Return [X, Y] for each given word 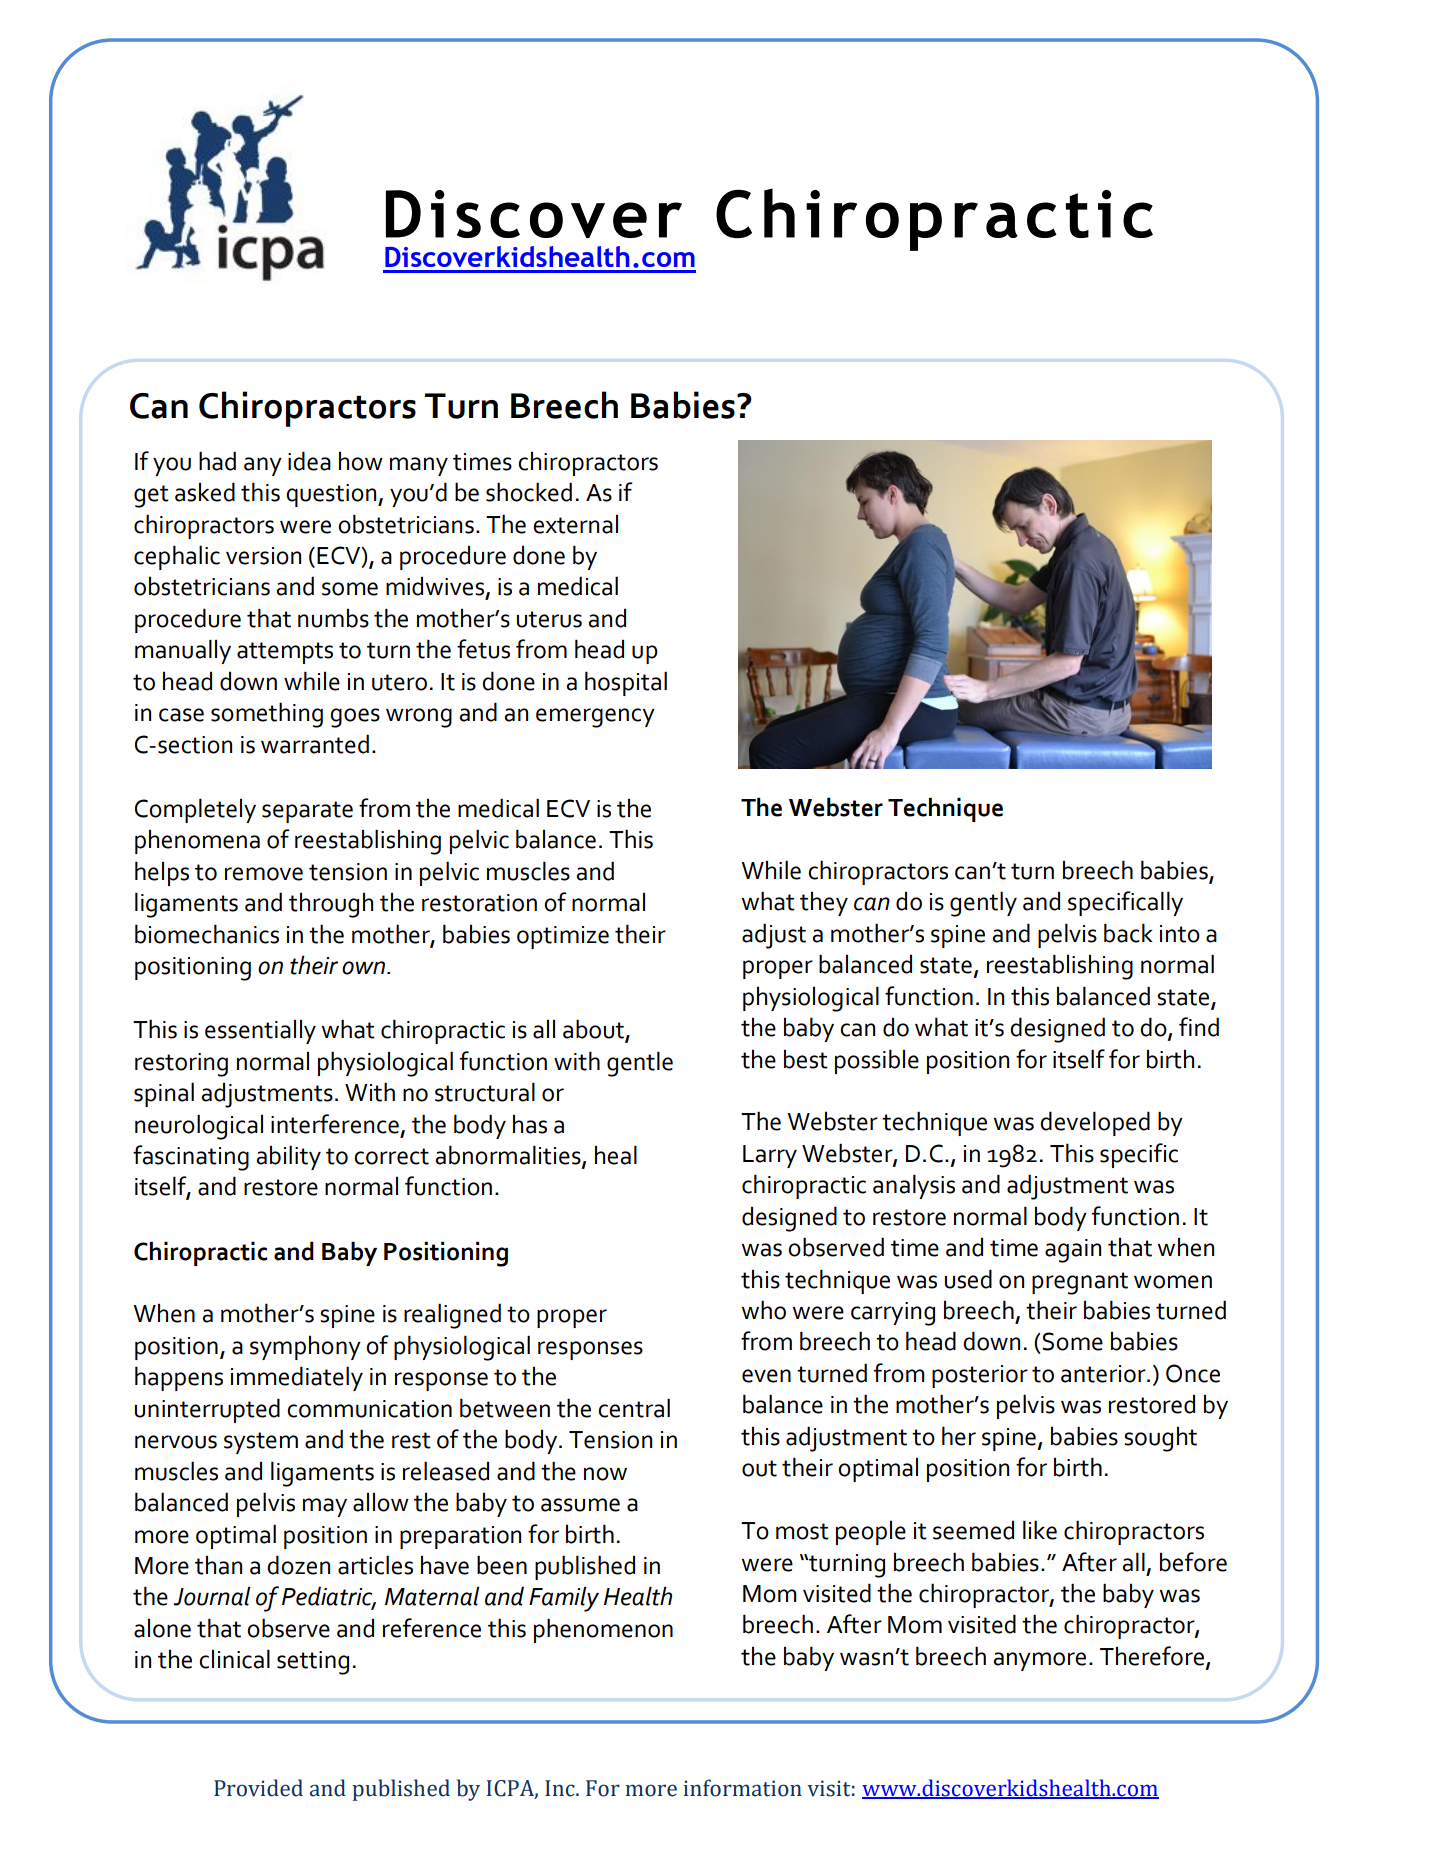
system [261, 1443]
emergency [595, 718]
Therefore [1153, 1657]
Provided [258, 1788]
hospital [626, 683]
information [742, 1788]
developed [1095, 1123]
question [332, 495]
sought [1160, 1439]
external [575, 524]
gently [983, 904]
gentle [640, 1064]
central [634, 1408]
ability [288, 1157]
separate [307, 812]
